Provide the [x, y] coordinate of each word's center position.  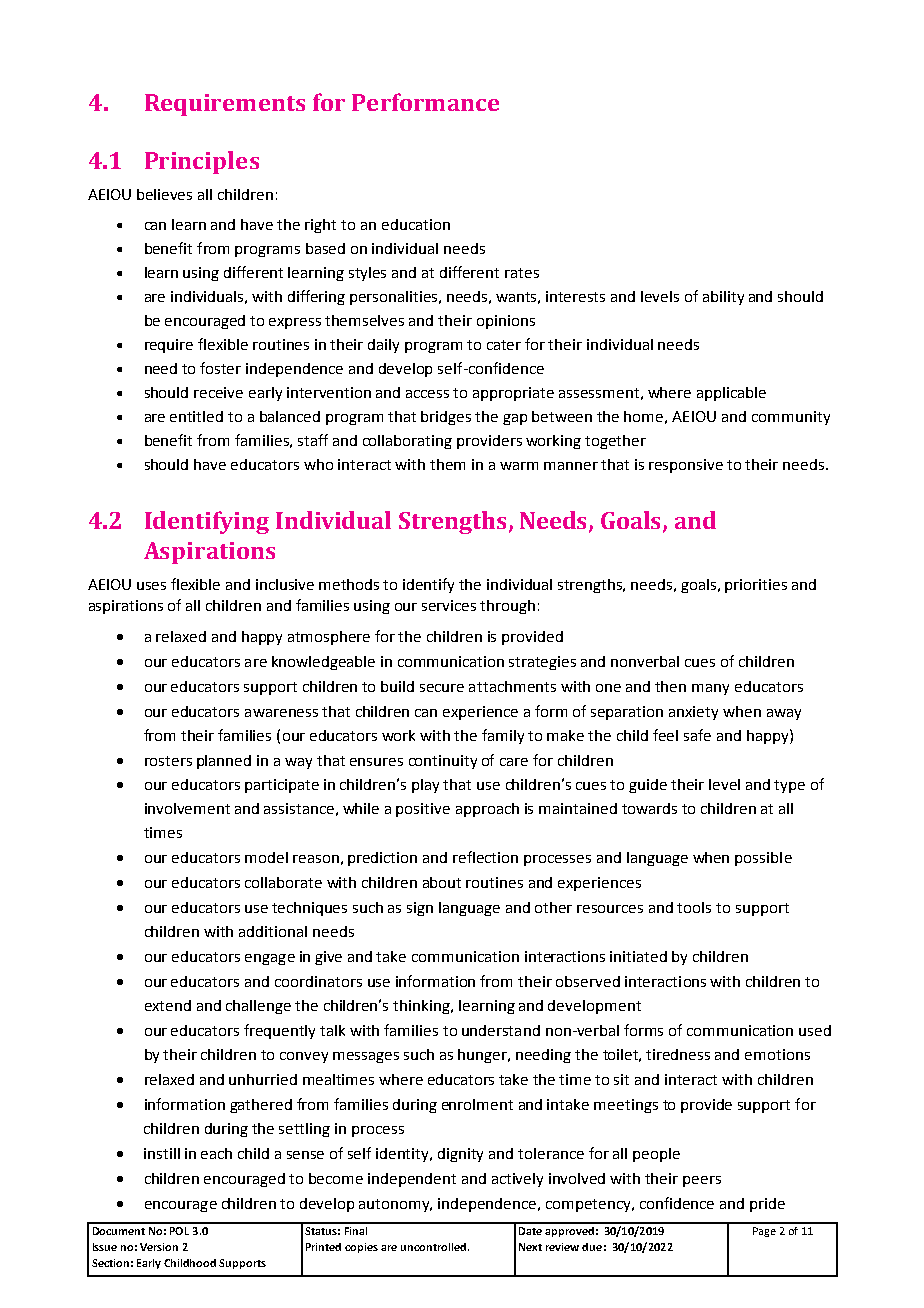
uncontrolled [435, 1247]
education [416, 224]
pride [767, 1205]
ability [723, 298]
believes [164, 194]
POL [179, 1231]
